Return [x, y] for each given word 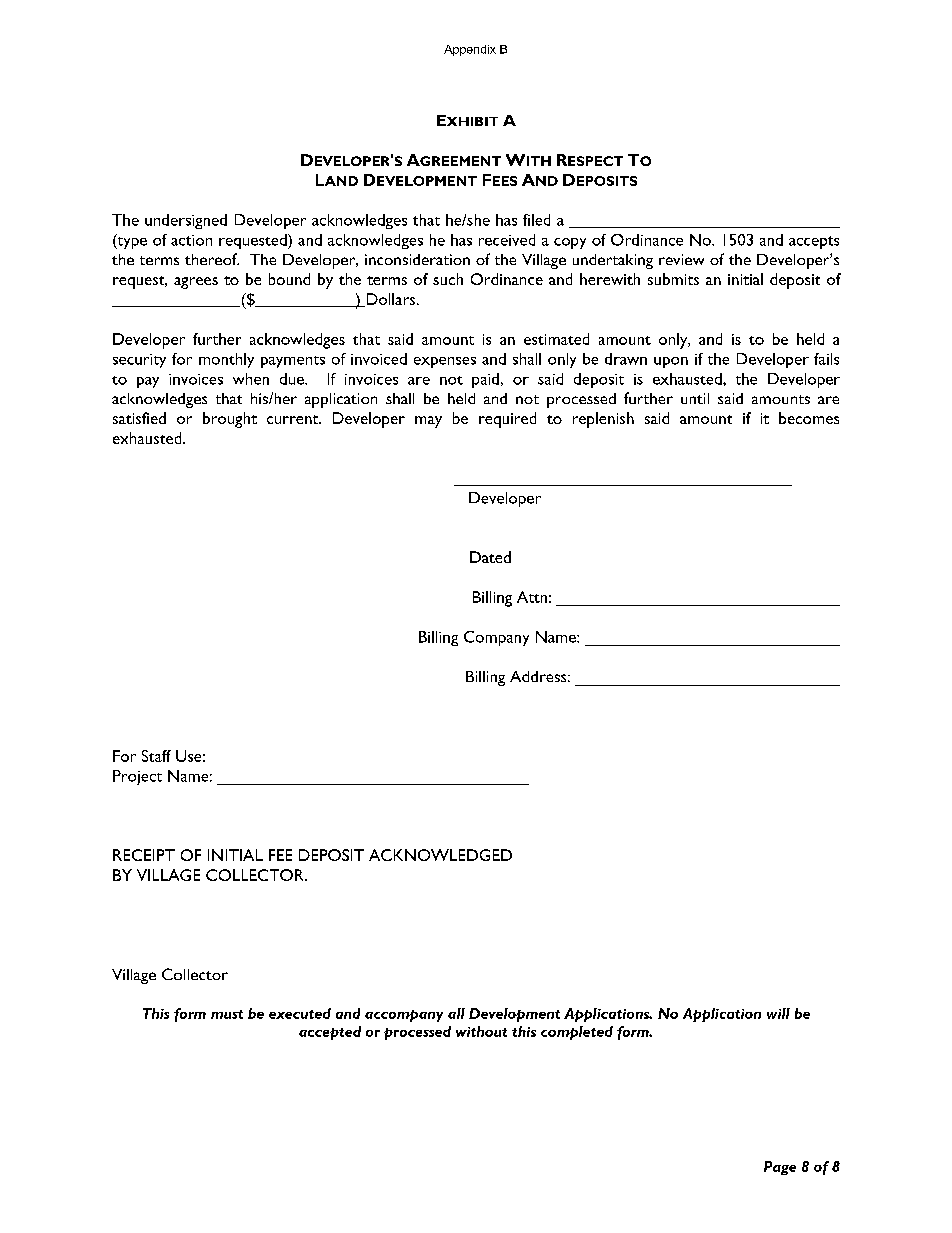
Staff [156, 756]
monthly [226, 360]
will [778, 1013]
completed [577, 1033]
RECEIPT [144, 855]
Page [780, 1168]
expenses [445, 362]
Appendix [470, 50]
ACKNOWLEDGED [440, 855]
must [227, 1014]
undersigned [186, 221]
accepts [814, 242]
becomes [809, 418]
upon [671, 362]
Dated [490, 557]
